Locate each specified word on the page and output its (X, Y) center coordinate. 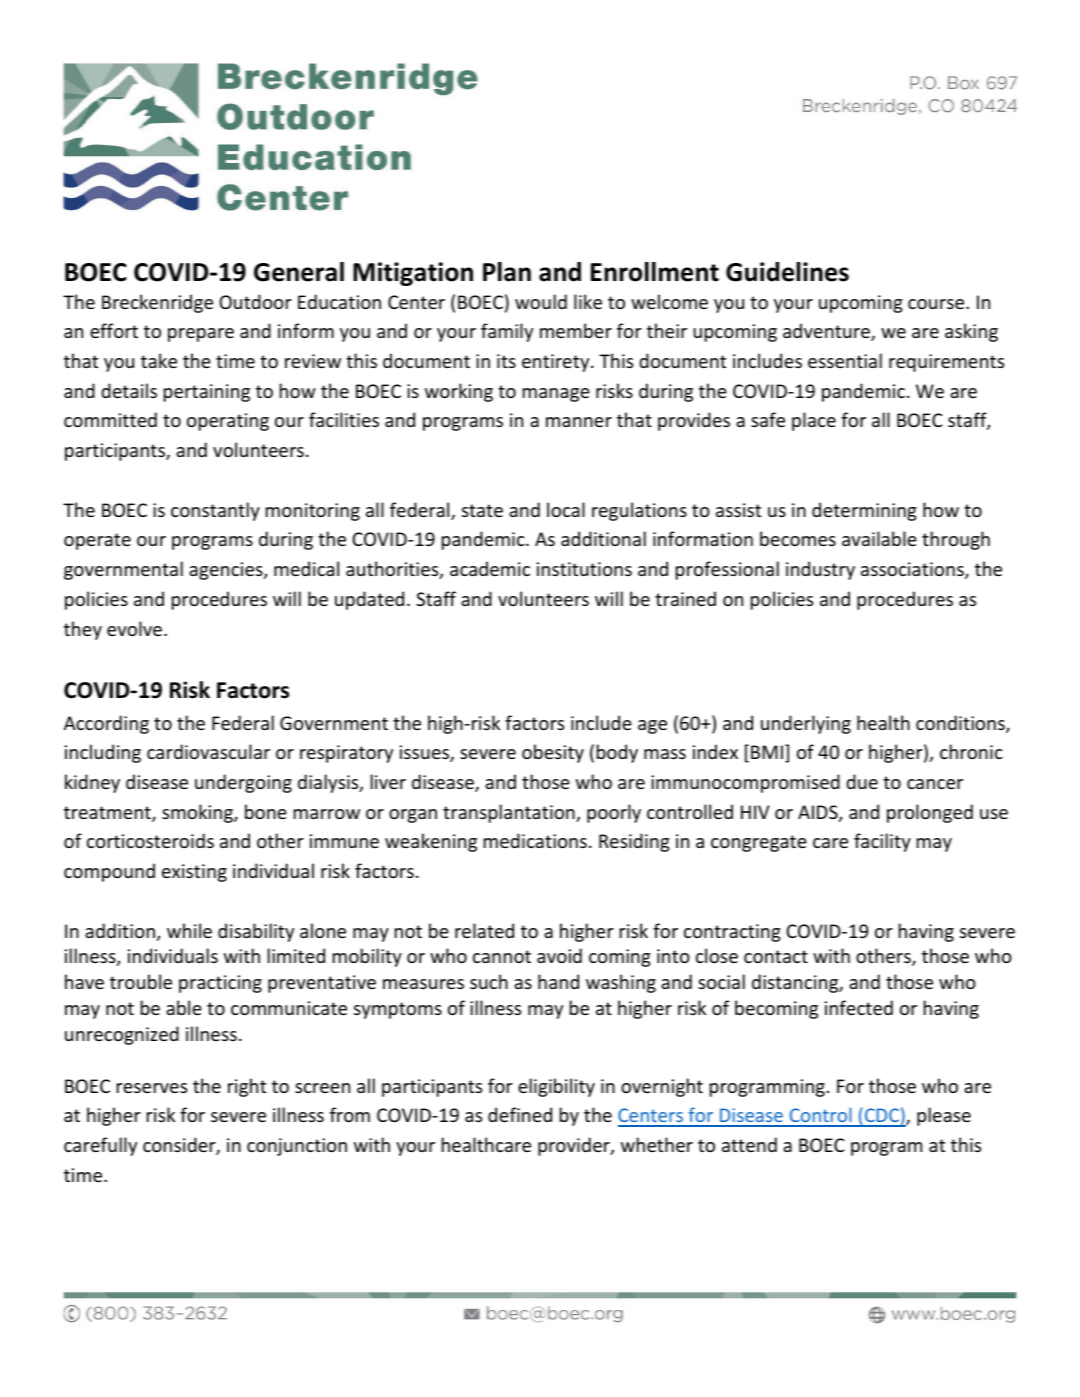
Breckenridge (157, 303)
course (937, 304)
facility (882, 842)
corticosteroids (150, 840)
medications (535, 840)
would (541, 301)
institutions (584, 569)
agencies (227, 571)
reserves (152, 1088)
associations (913, 570)
